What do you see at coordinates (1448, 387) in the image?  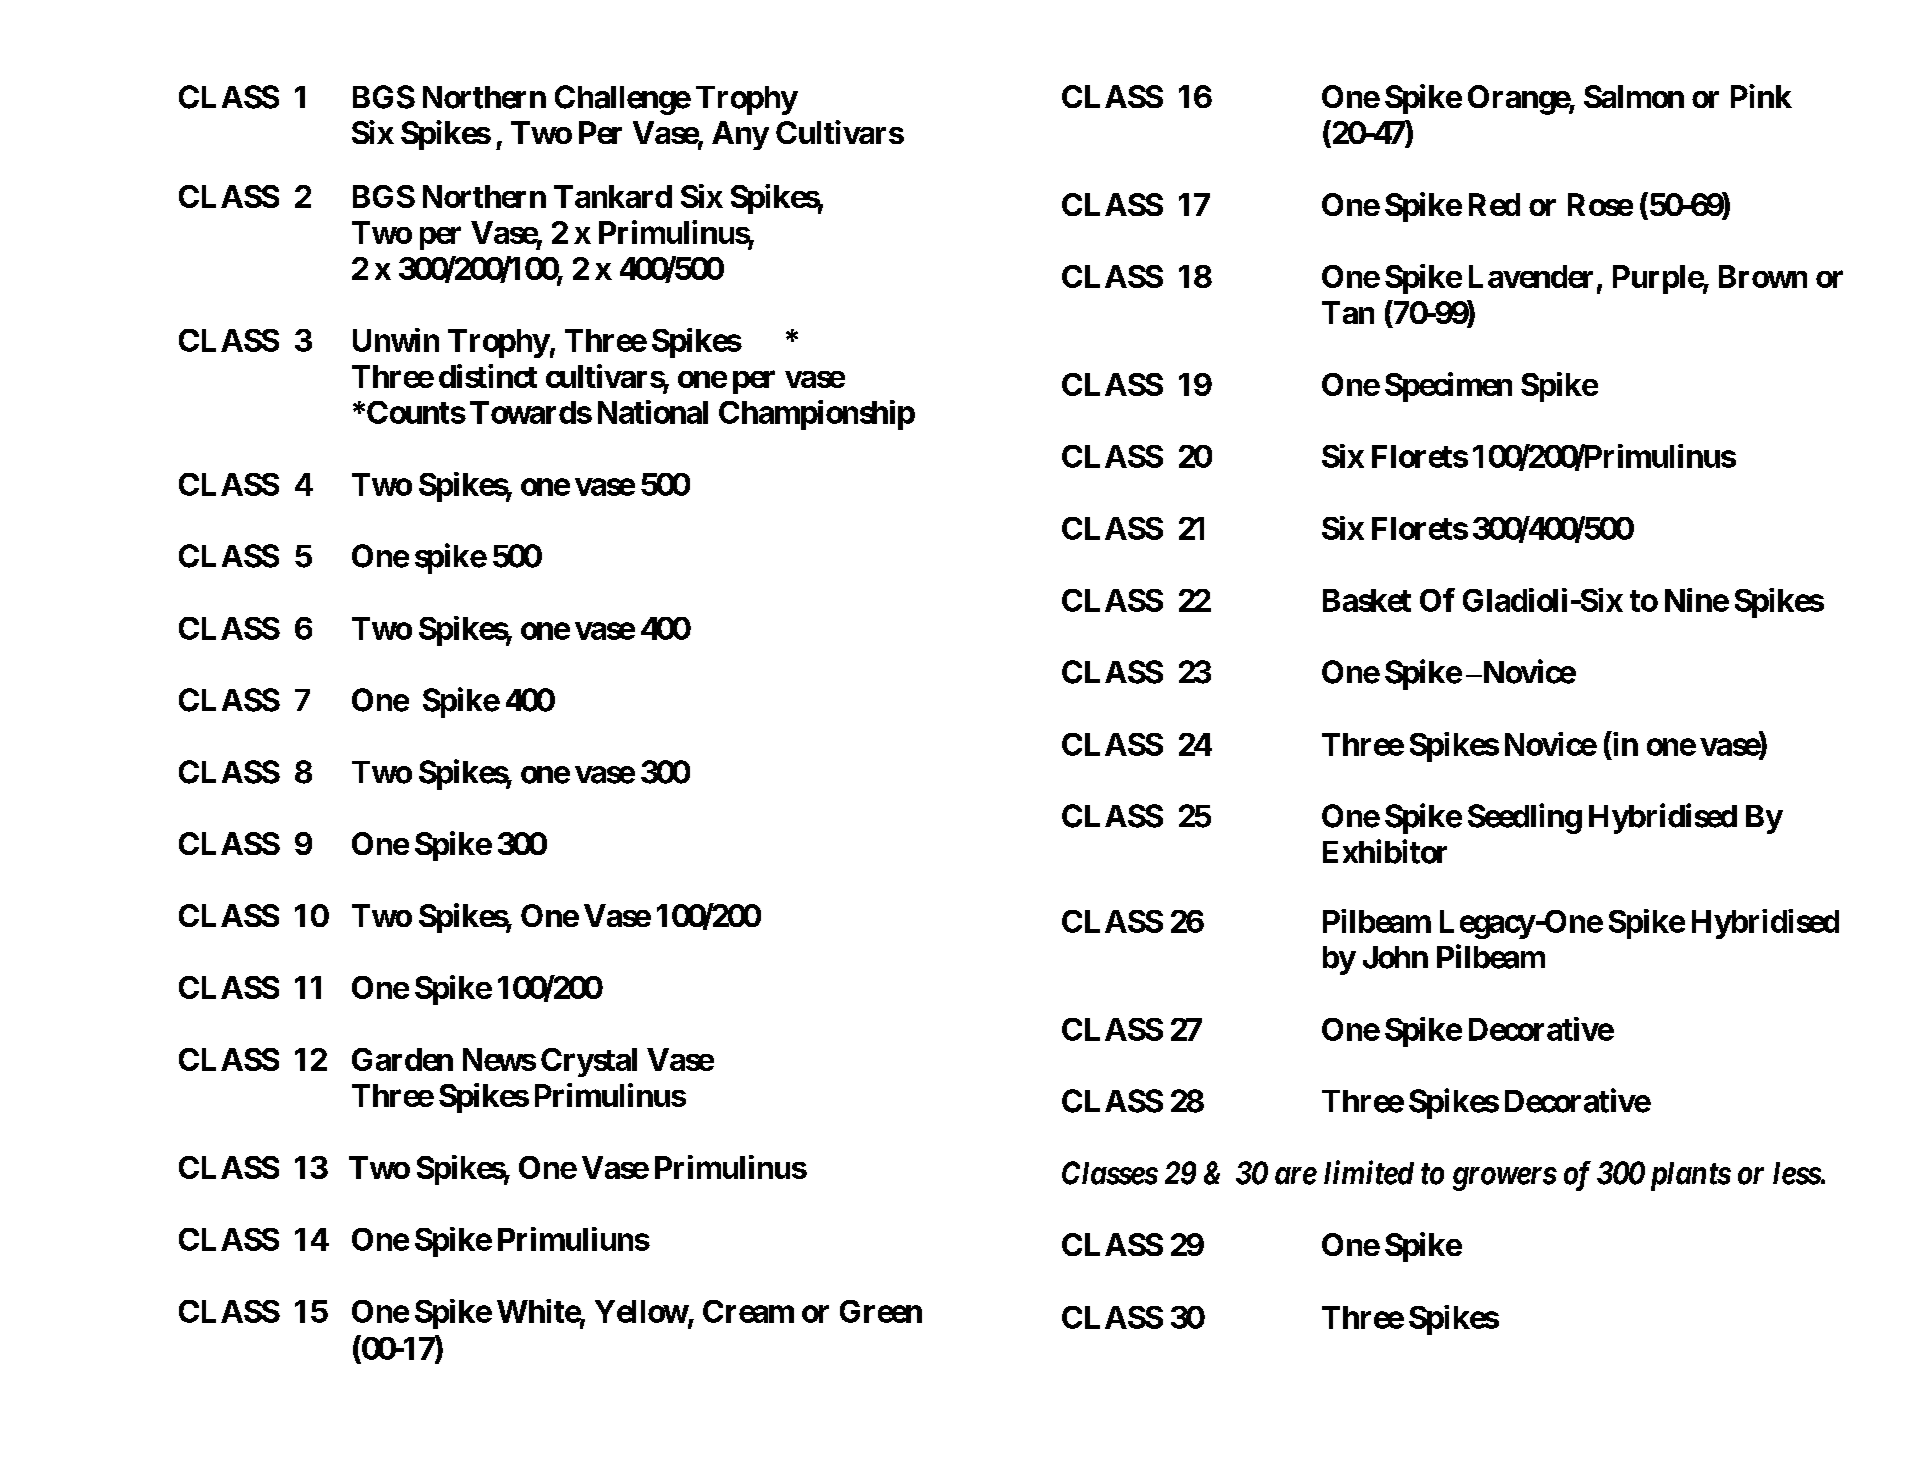 I see `Specimen` at bounding box center [1448, 387].
